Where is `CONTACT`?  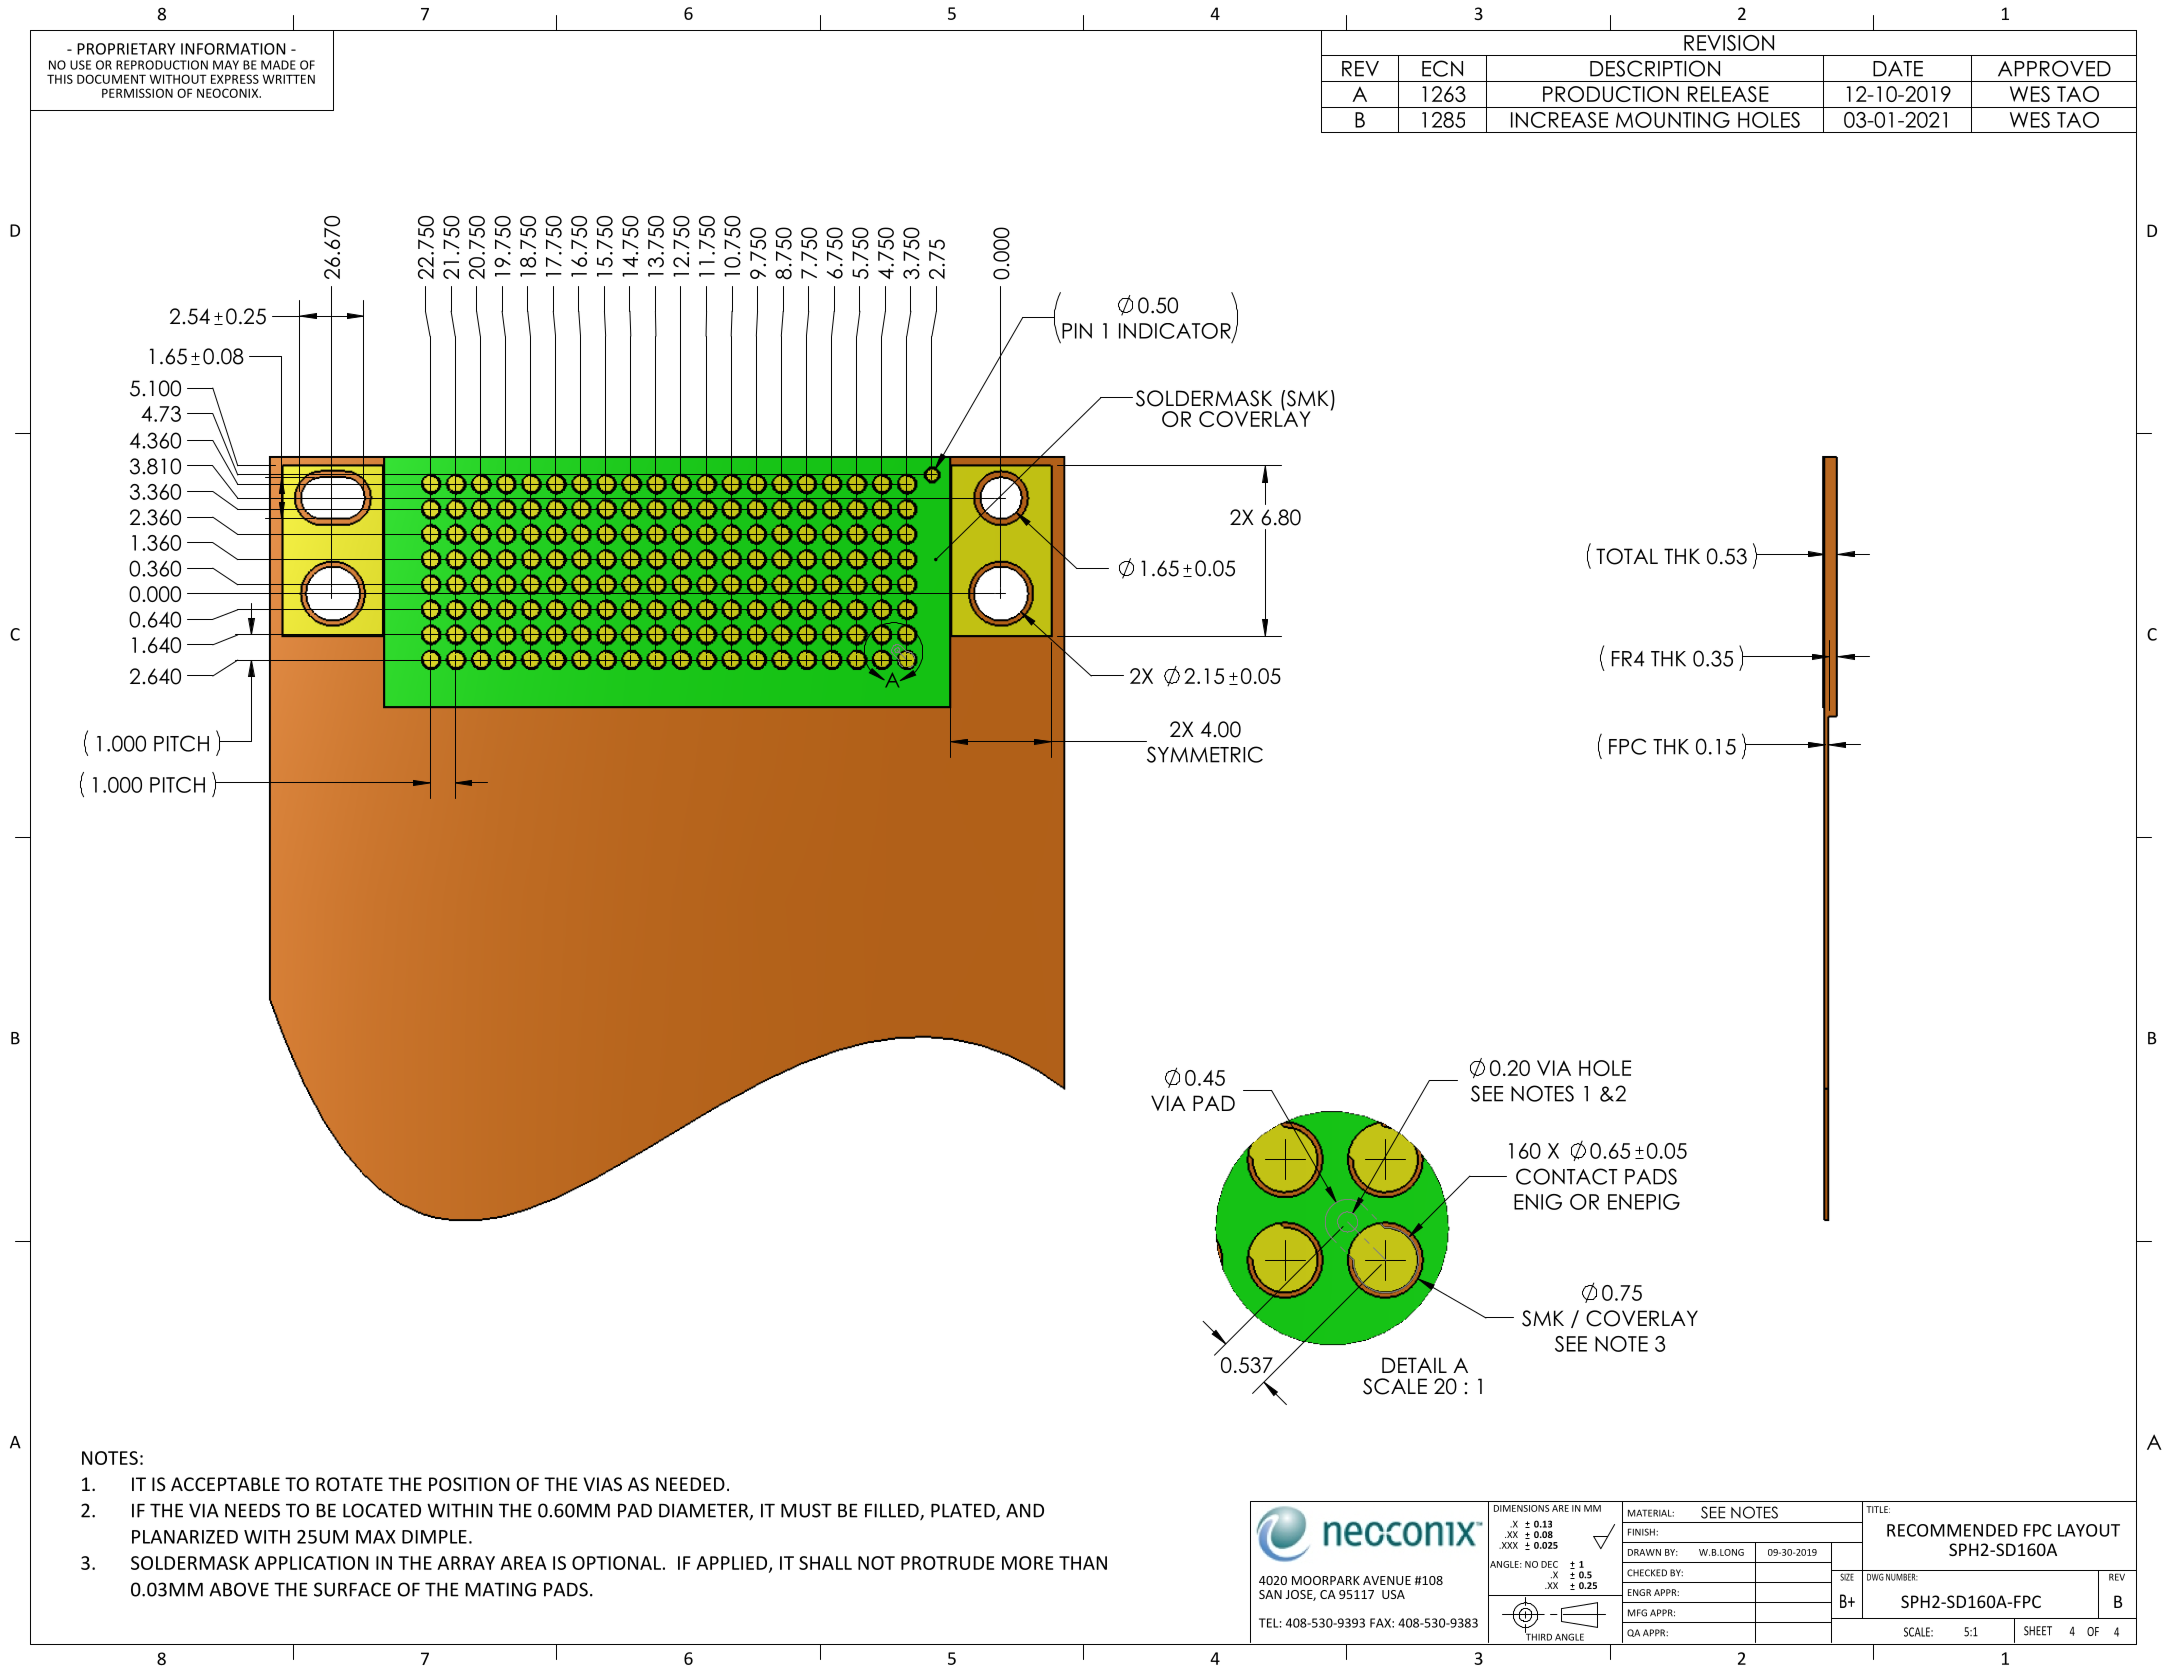 CONTACT is located at coordinates (1567, 1176).
